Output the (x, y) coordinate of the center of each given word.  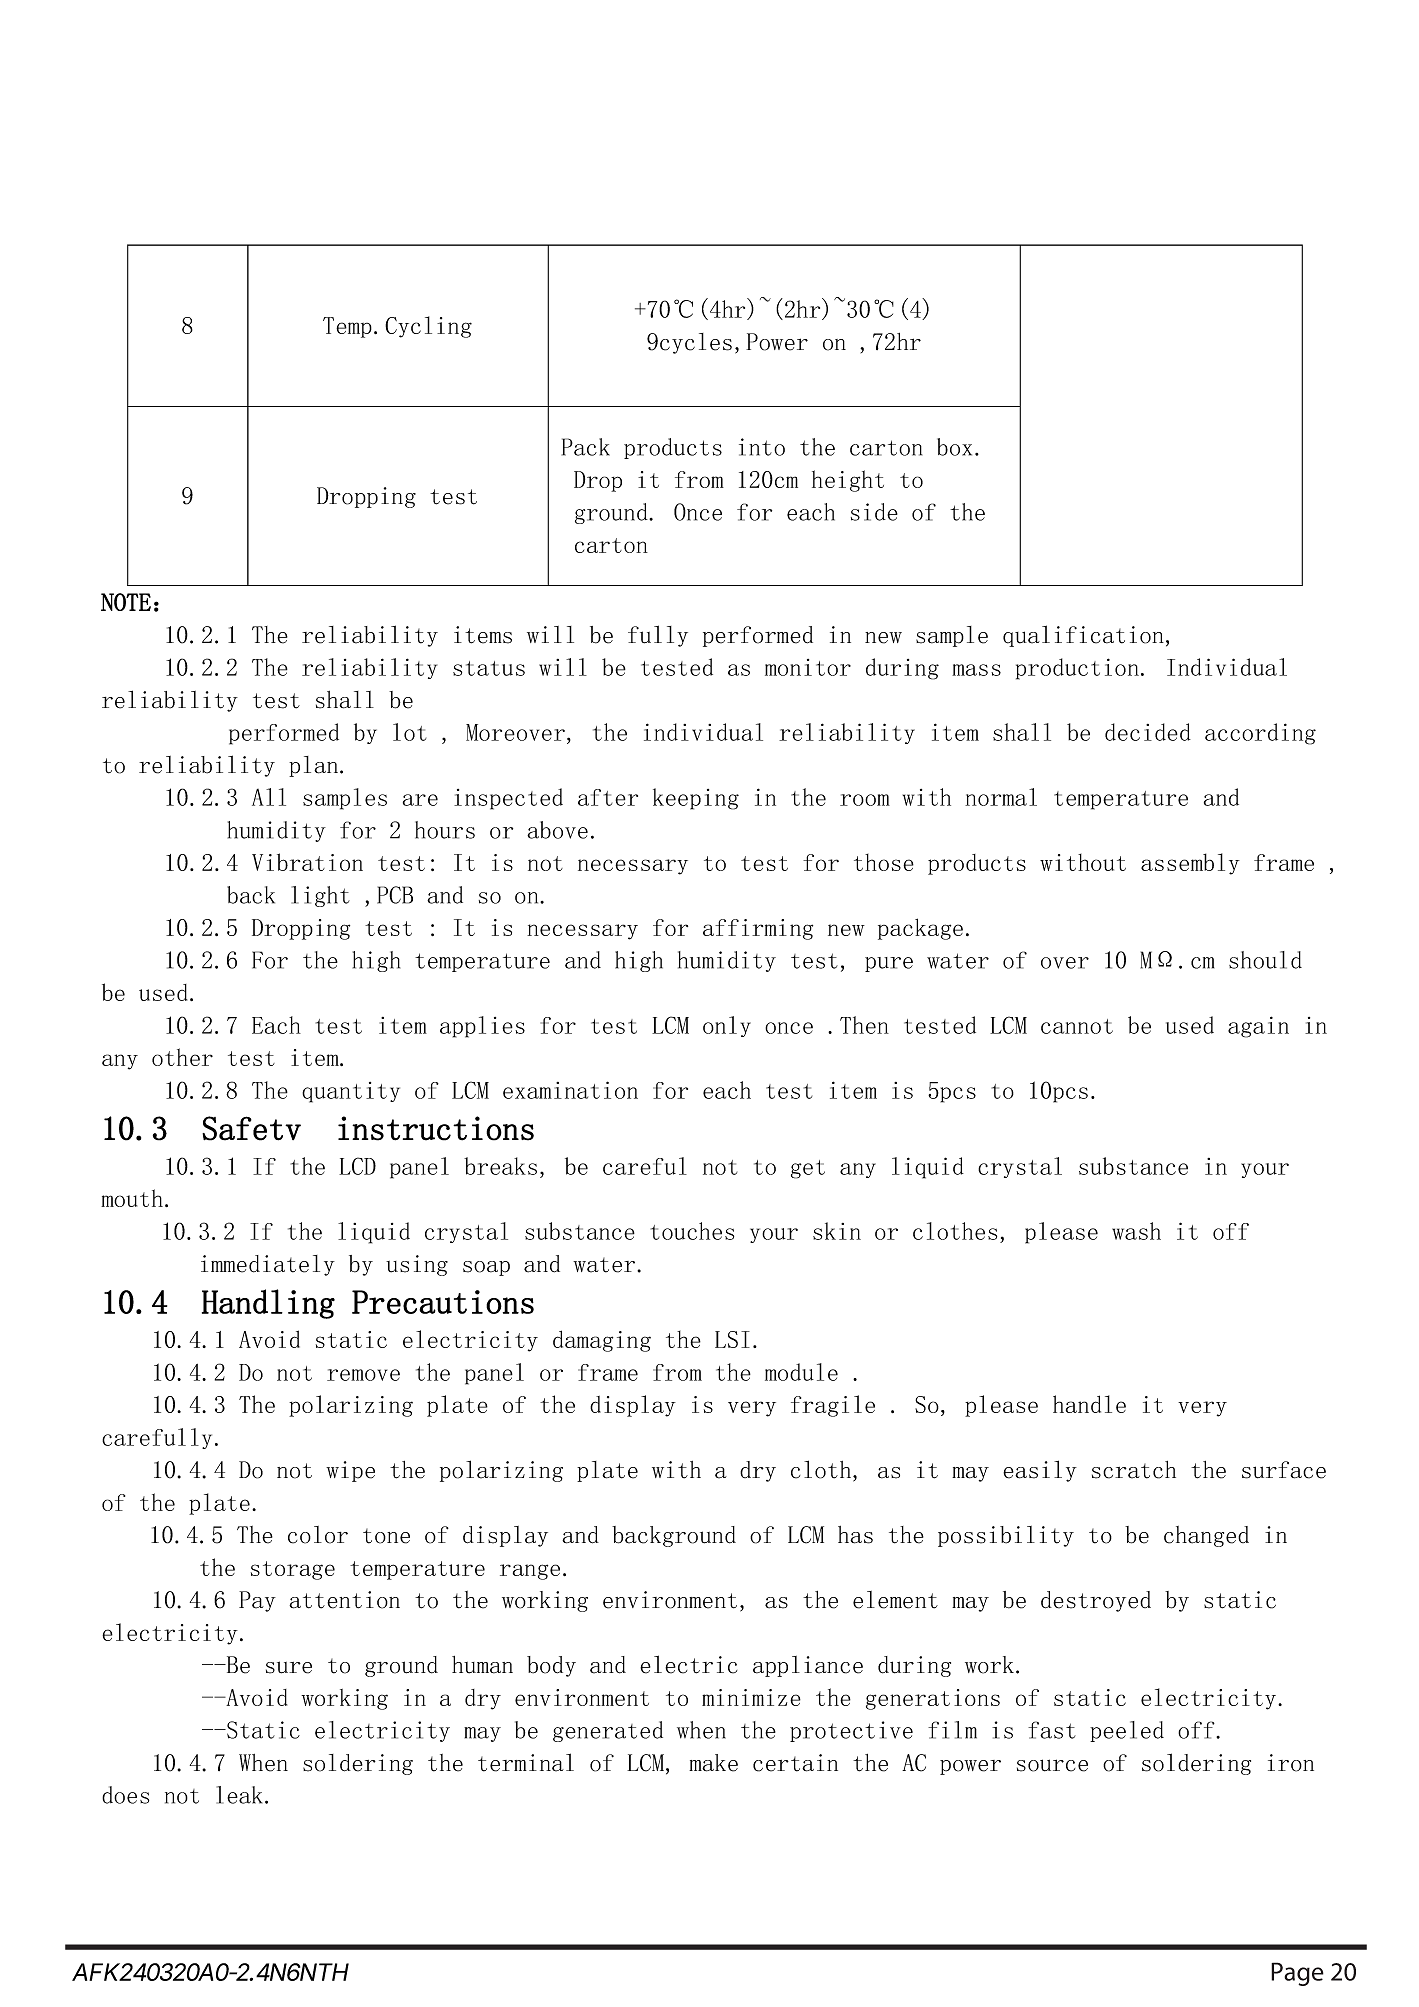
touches (692, 1231)
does (125, 1795)
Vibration (307, 862)
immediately (268, 1265)
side (874, 512)
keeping (696, 799)
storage (293, 1570)
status (489, 668)
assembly (1190, 864)
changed (1206, 1536)
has (855, 1535)
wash (1136, 1231)
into (762, 447)
